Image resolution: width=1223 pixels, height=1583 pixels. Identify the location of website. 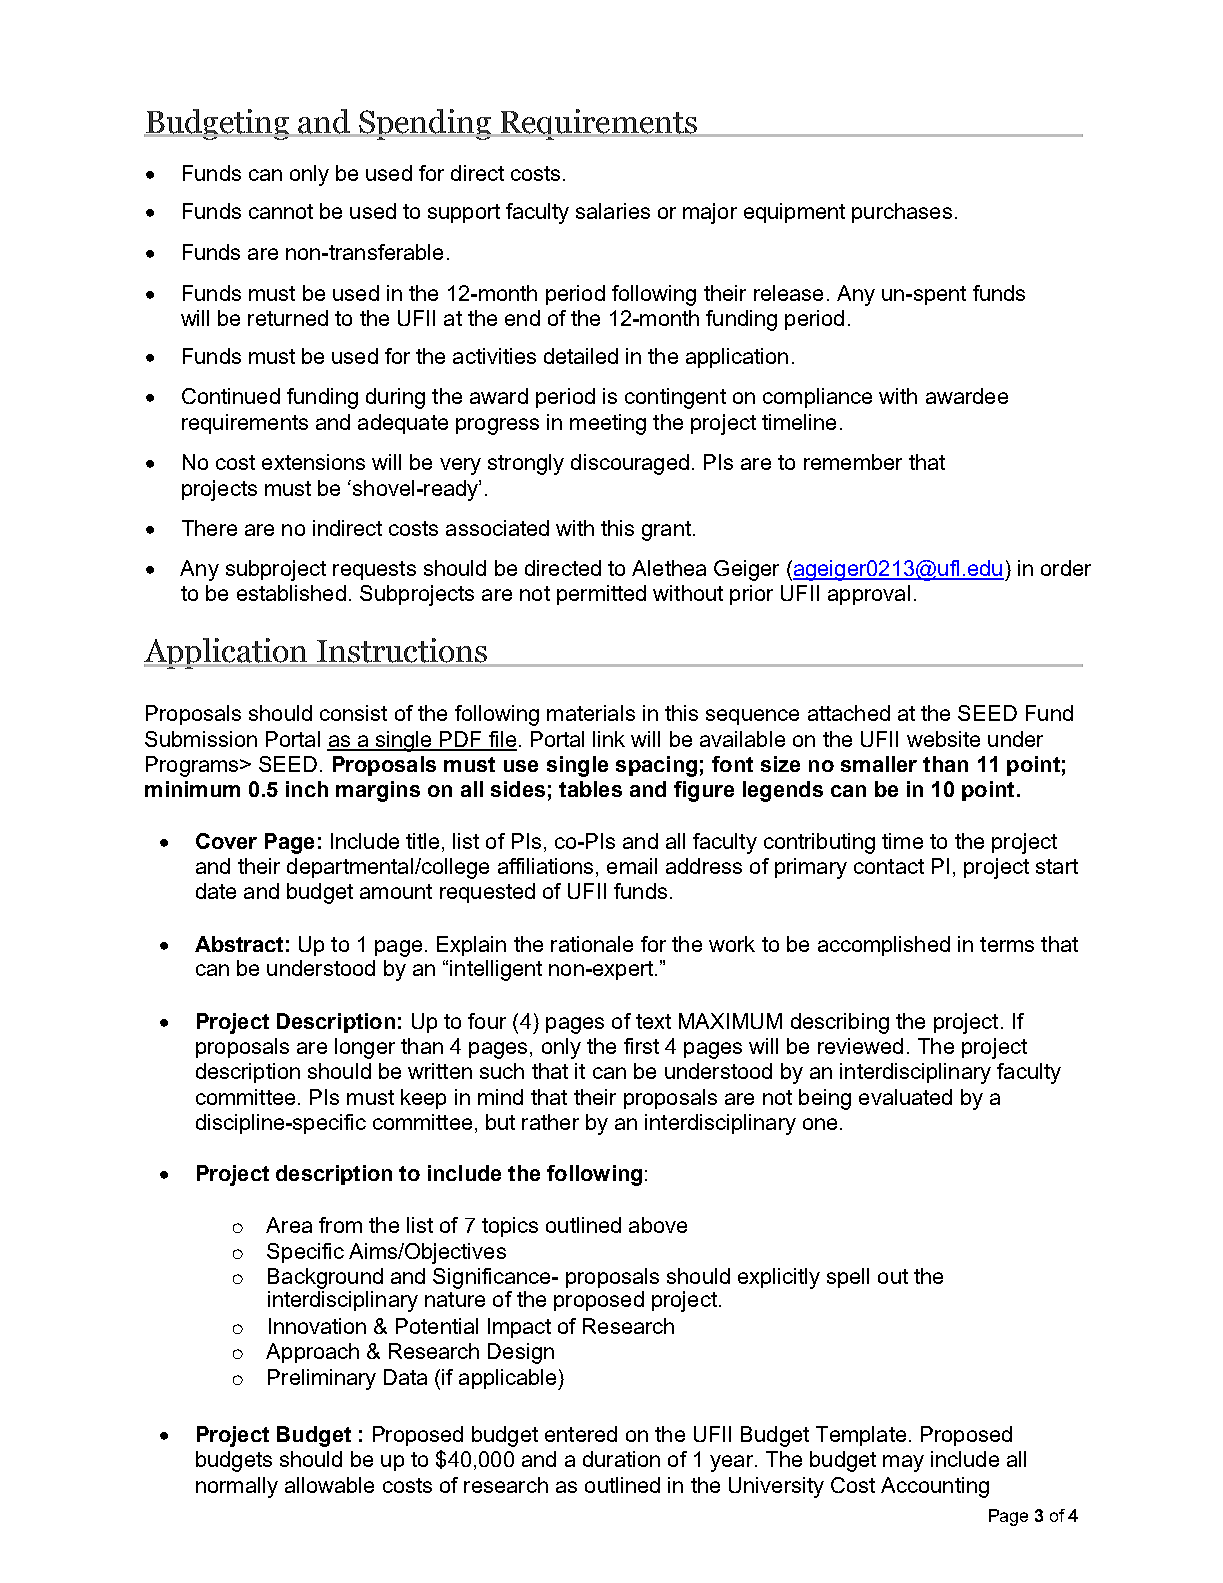
(943, 739).
